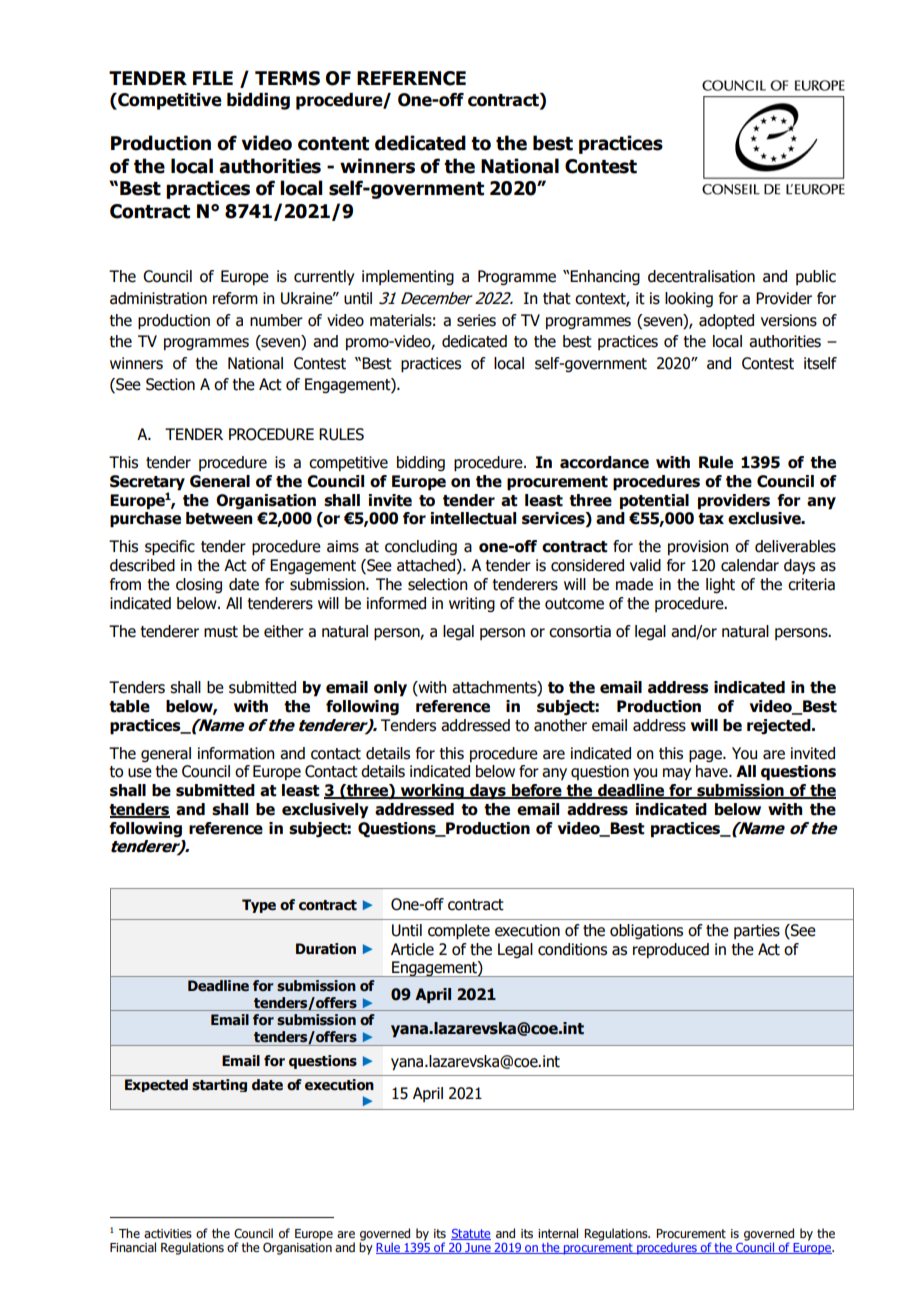 The width and height of the page is (924, 1308). Describe the element at coordinates (213, 78) in the page. I see `FILE` at that location.
